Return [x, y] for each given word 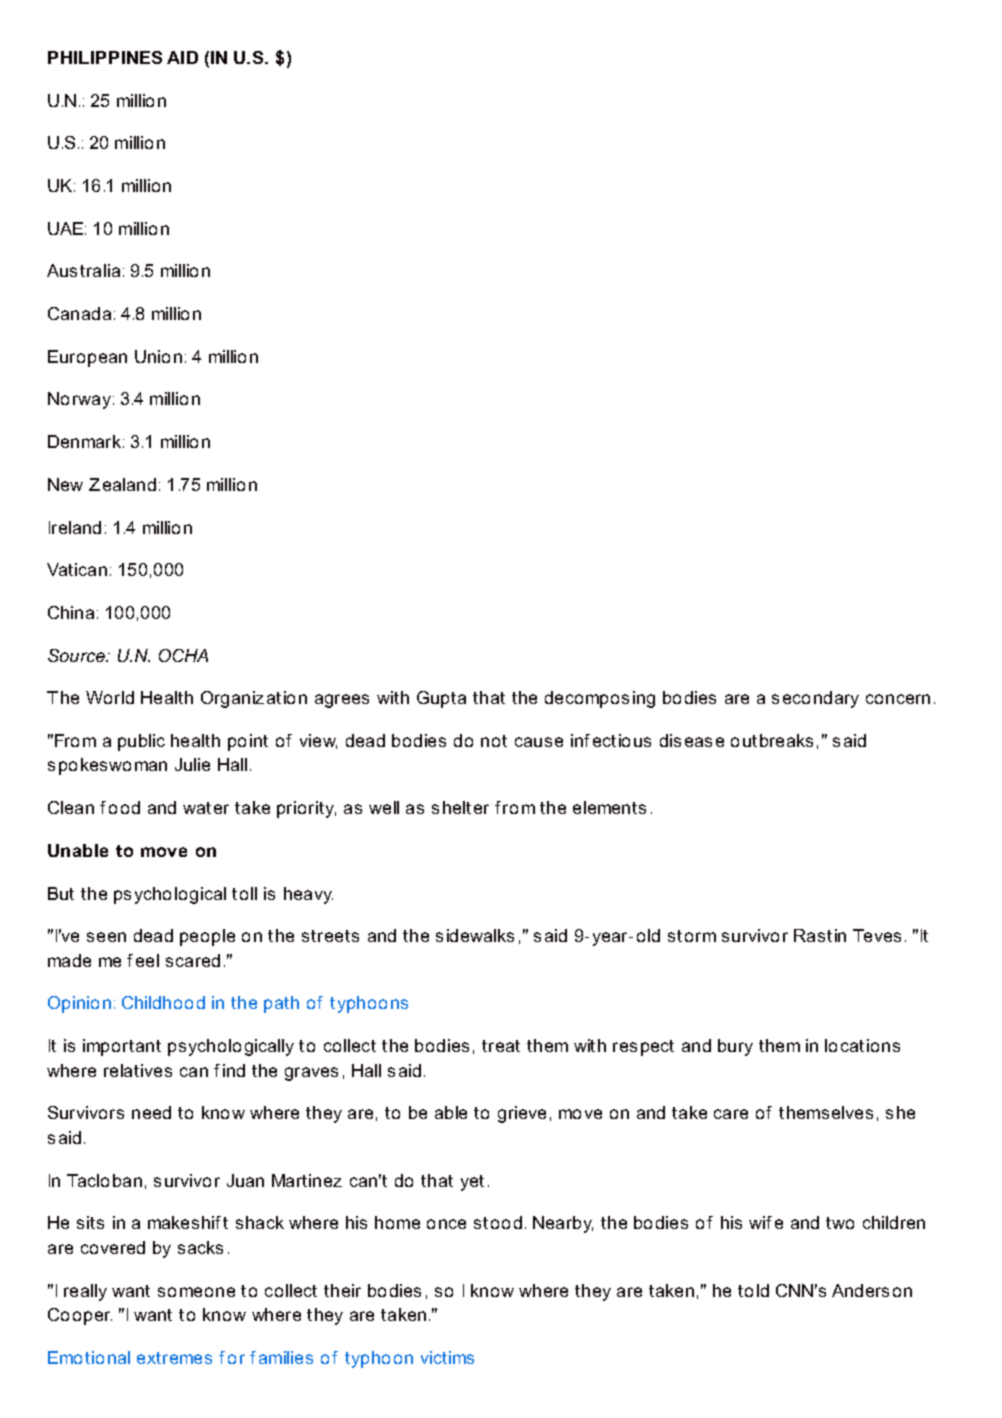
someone [196, 1292]
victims [447, 1357]
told [753, 1290]
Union [158, 356]
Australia [83, 270]
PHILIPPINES [105, 57]
